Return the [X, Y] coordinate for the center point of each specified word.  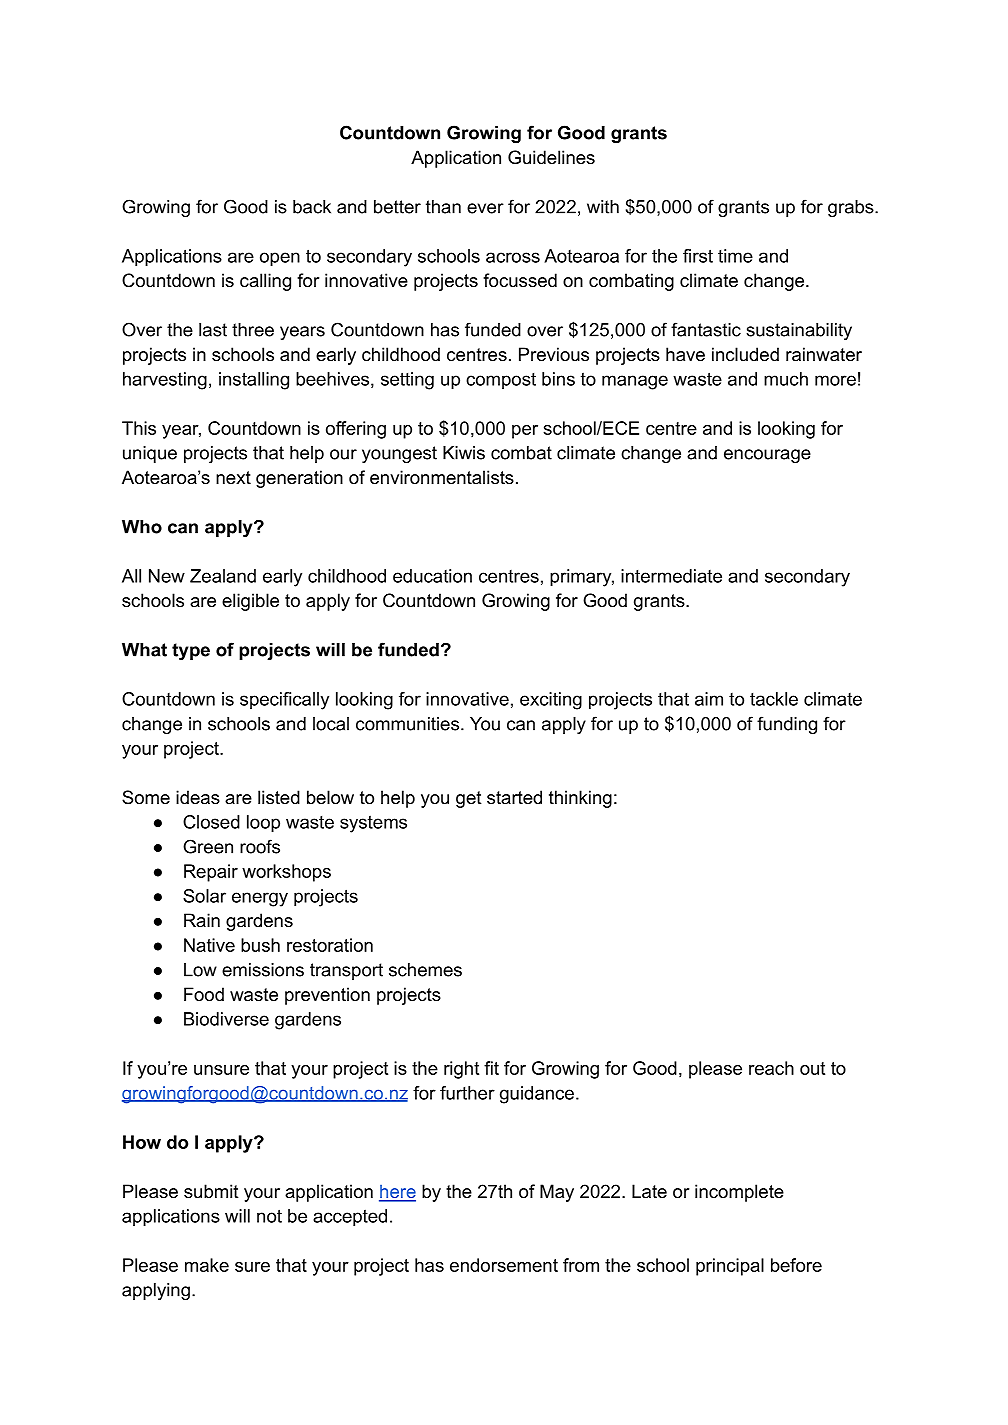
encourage [767, 456]
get [469, 799]
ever [485, 208]
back [312, 207]
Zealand [223, 576]
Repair [211, 873]
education [432, 576]
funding [787, 725]
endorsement [504, 1265]
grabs [852, 208]
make [207, 1265]
